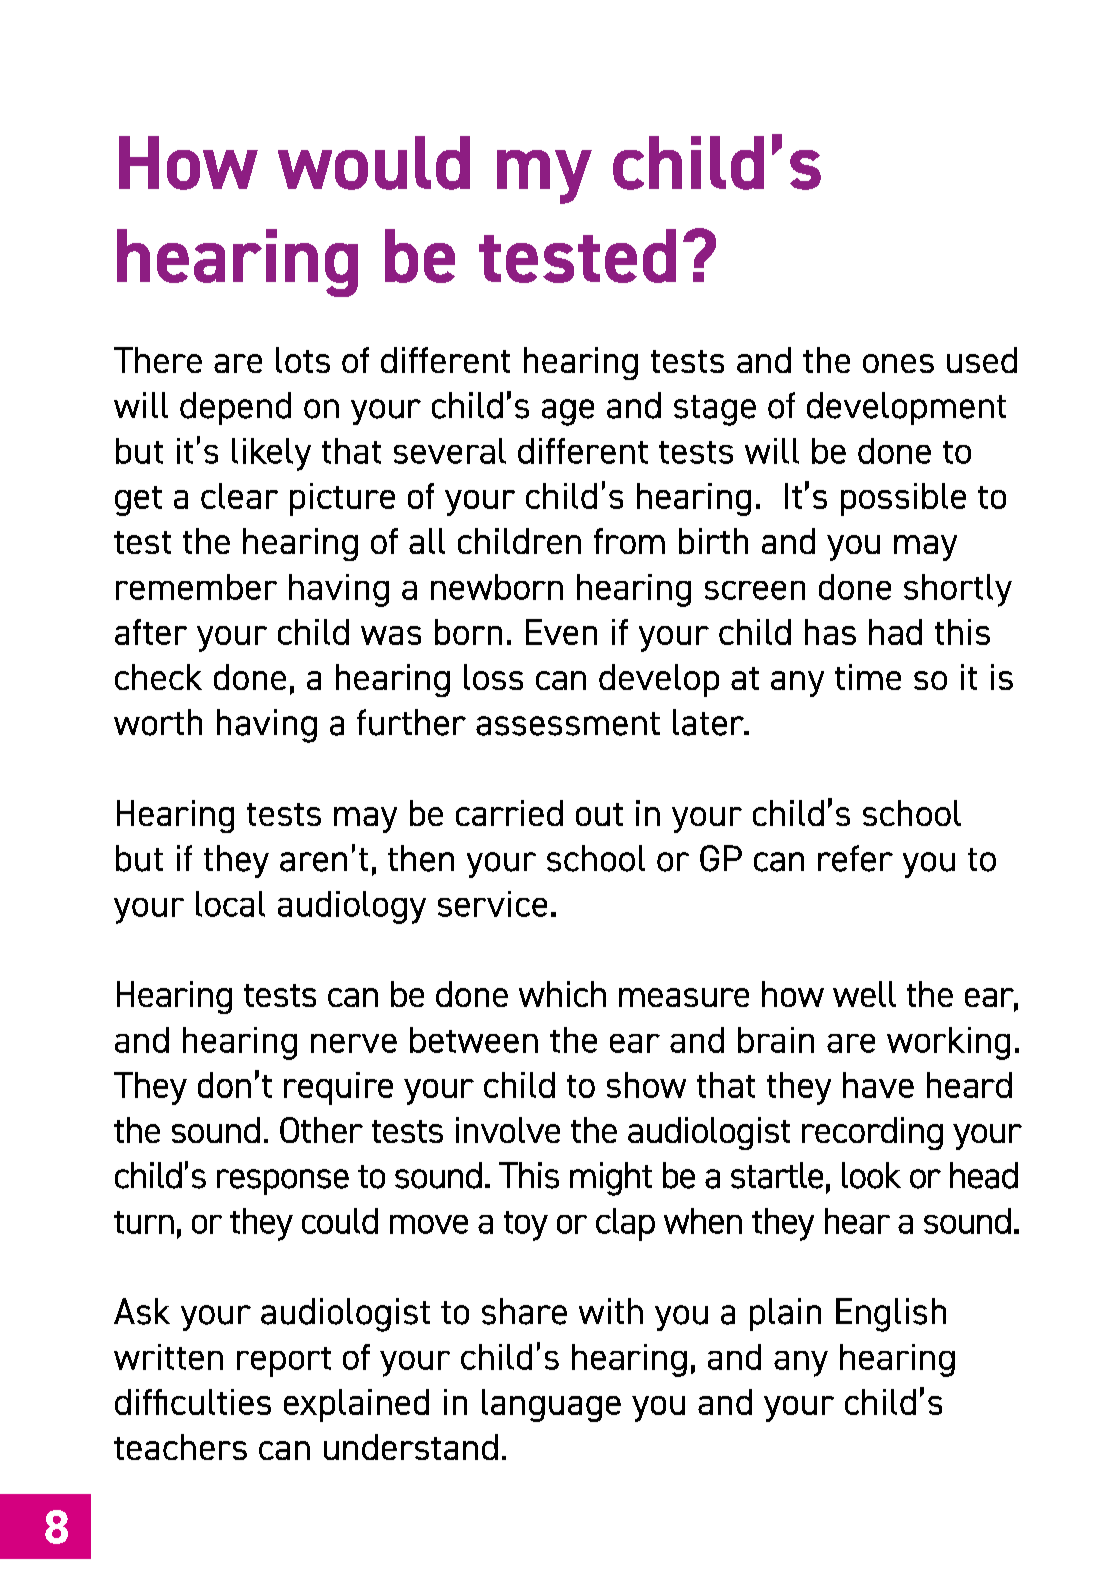 This page has height=1589, width=1120. What do you see at coordinates (891, 1315) in the page?
I see `English` at bounding box center [891, 1315].
